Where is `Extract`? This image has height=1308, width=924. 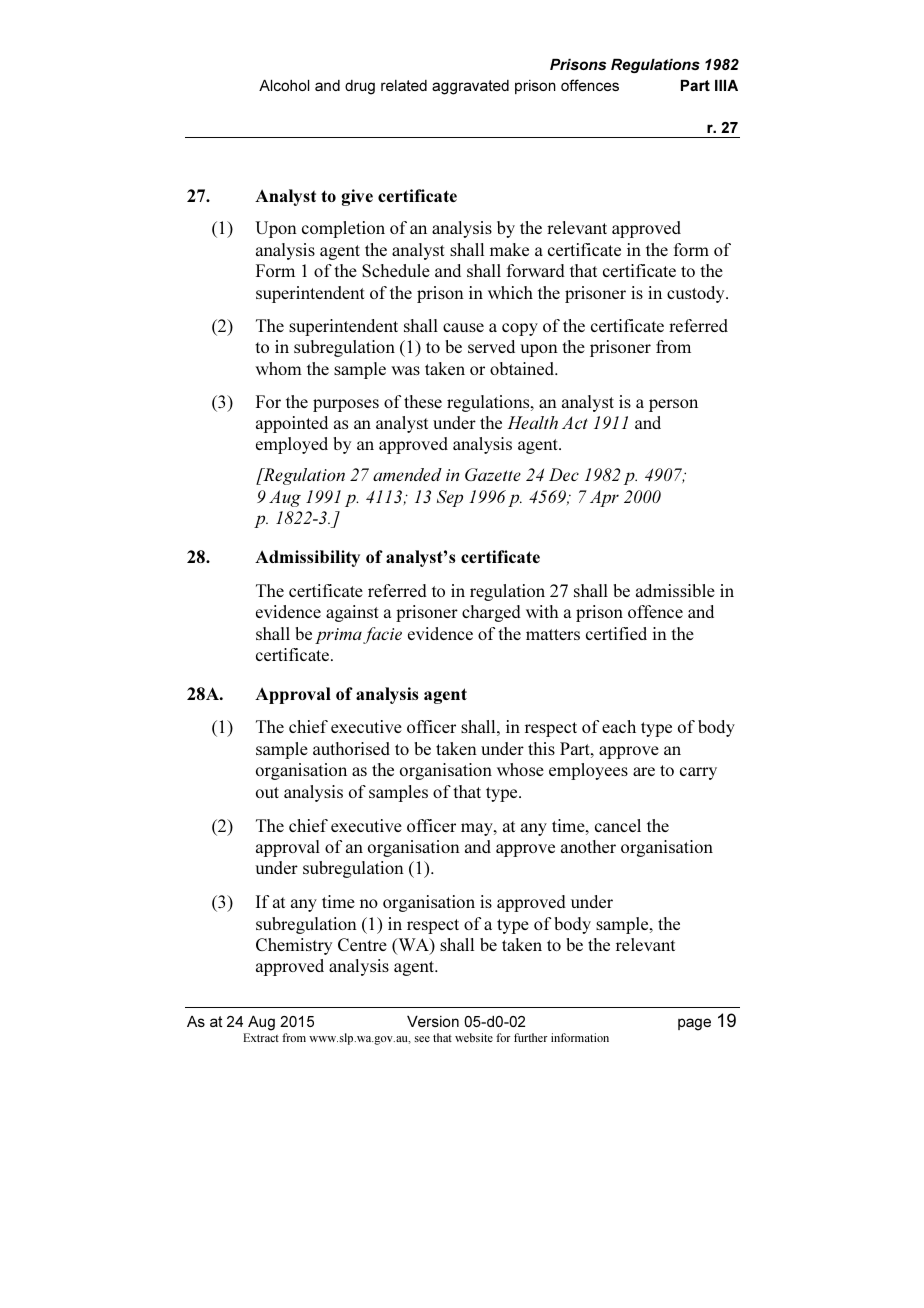 Extract is located at coordinates (261, 1037).
